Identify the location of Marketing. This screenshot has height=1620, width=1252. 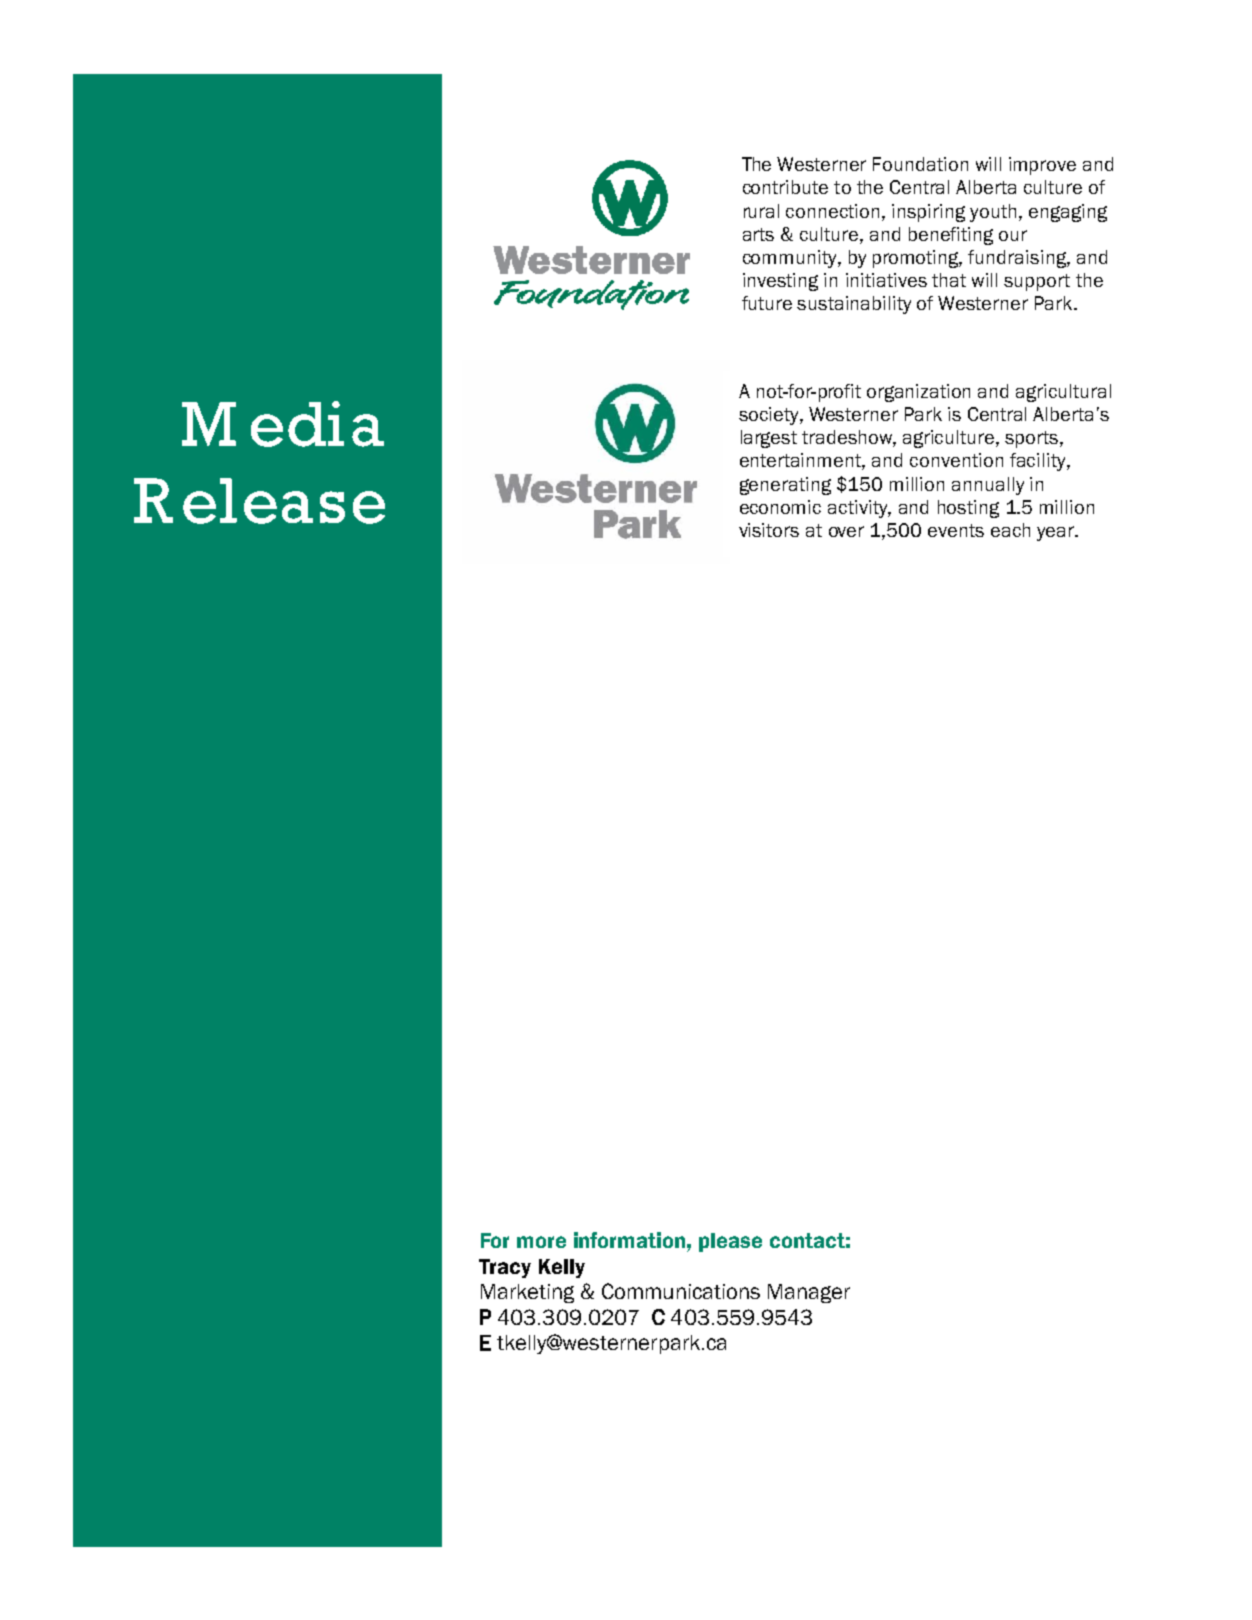
(527, 1293).
